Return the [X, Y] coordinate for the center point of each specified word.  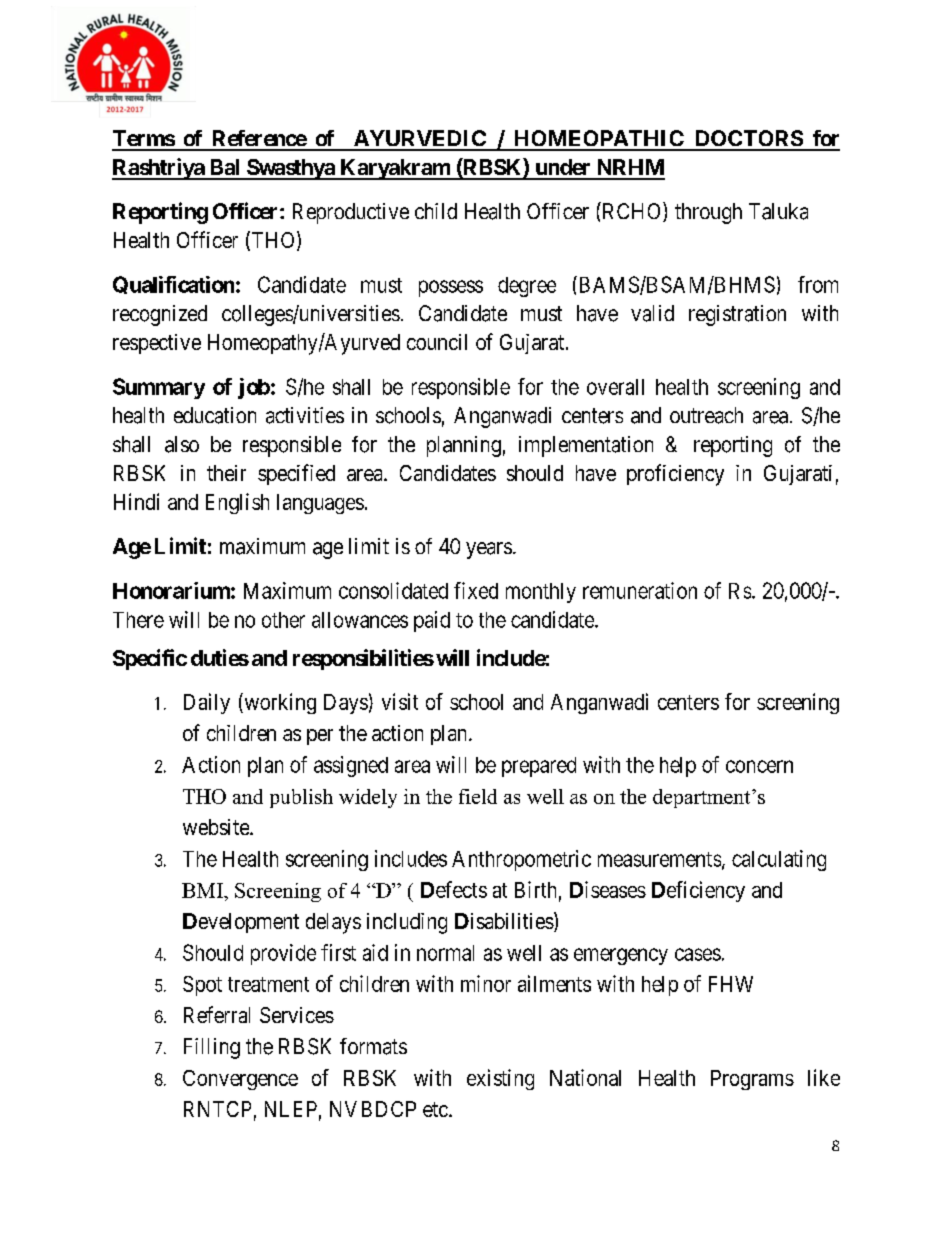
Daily [207, 703]
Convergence [240, 1080]
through [708, 213]
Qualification [173, 285]
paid [432, 621]
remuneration [640, 590]
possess [451, 288]
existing [500, 1079]
